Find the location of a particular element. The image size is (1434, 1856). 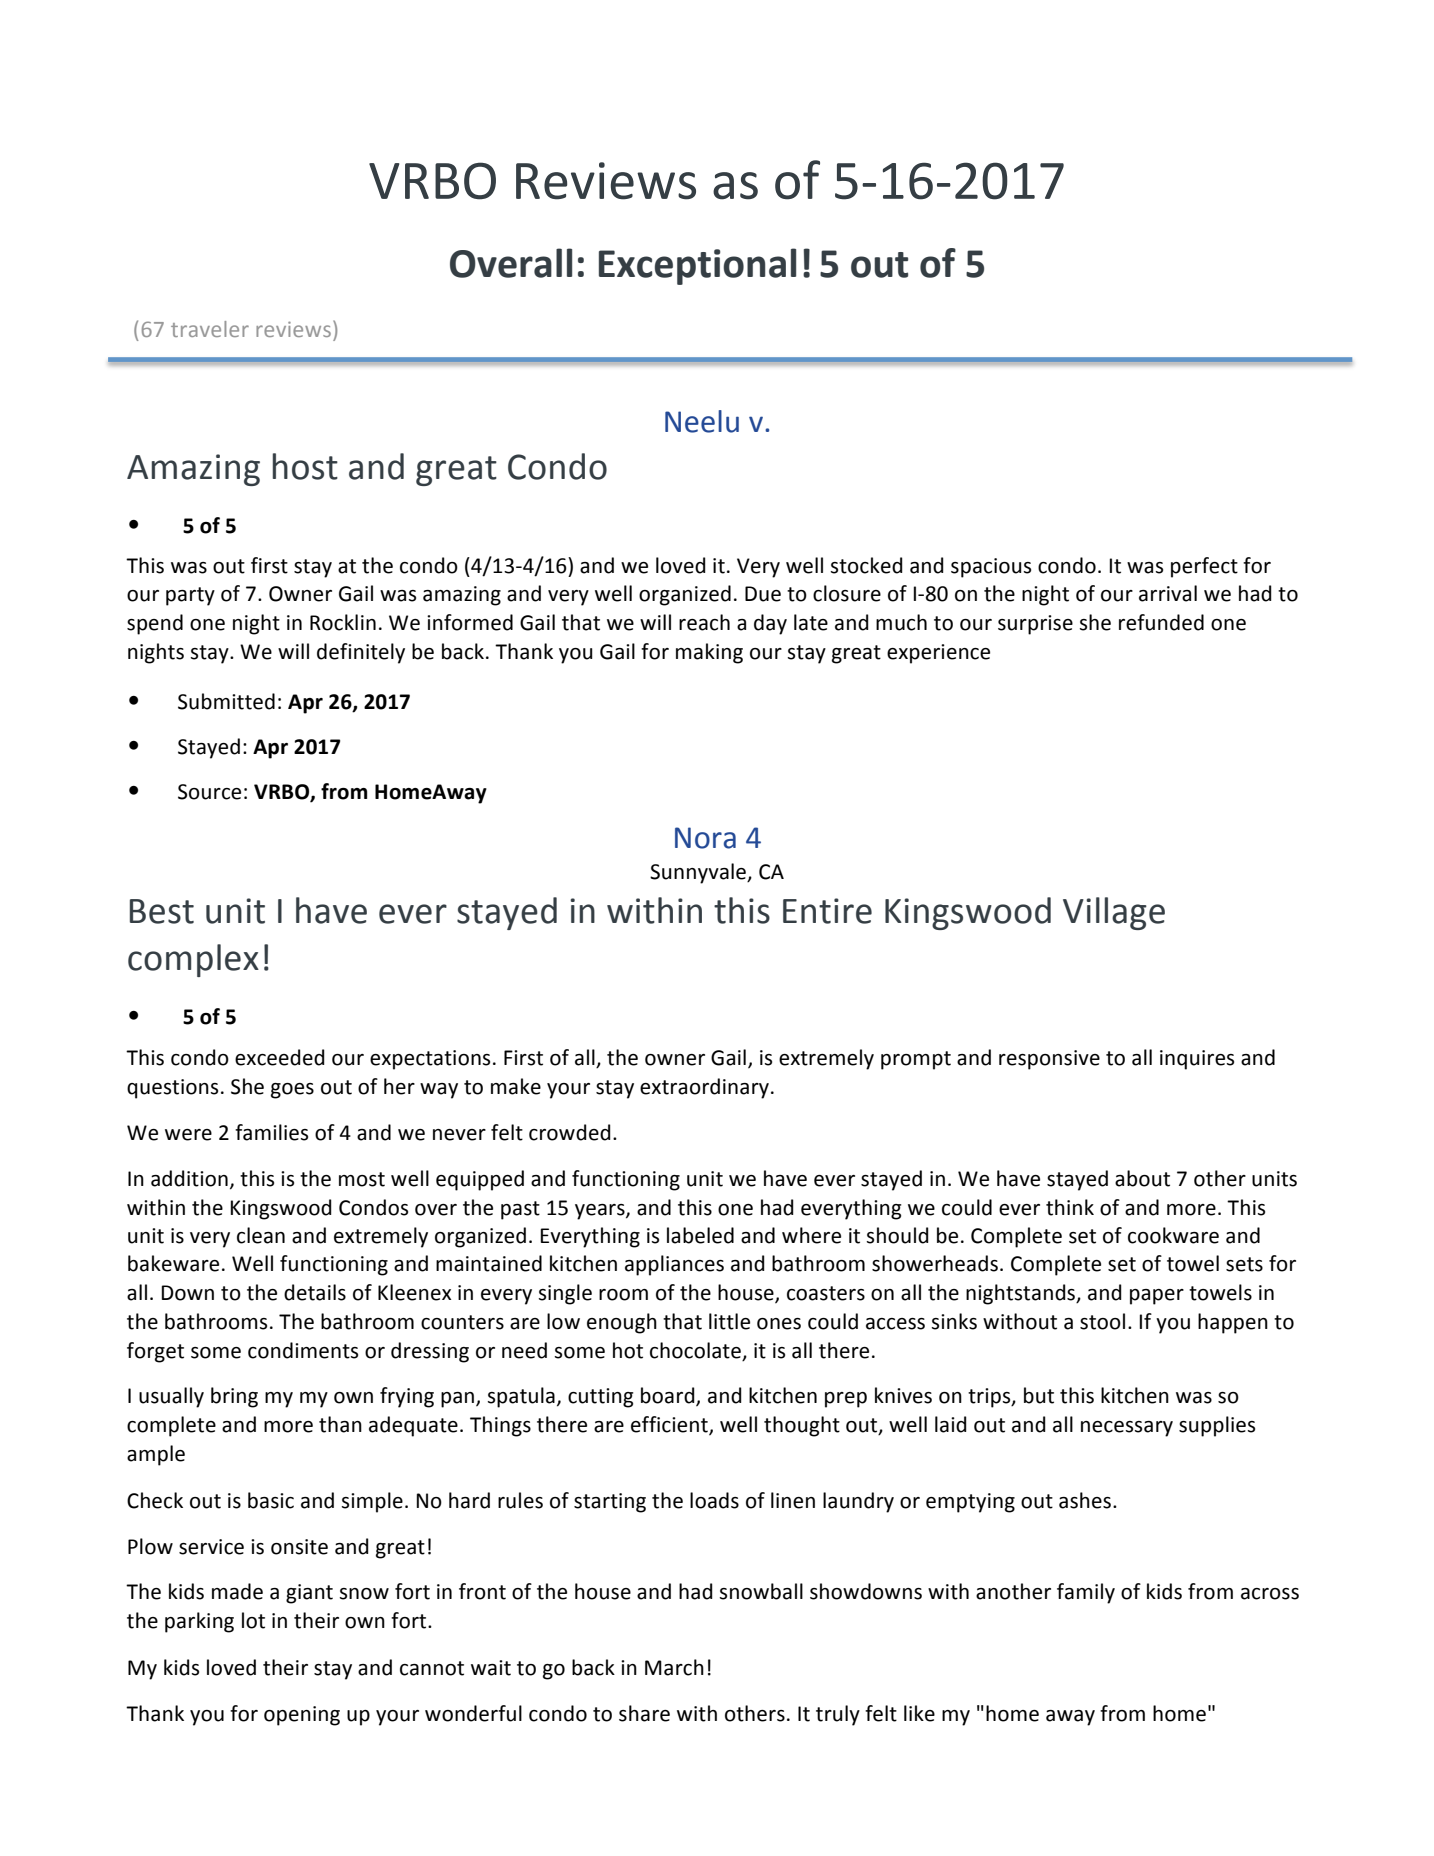

Source is located at coordinates (209, 792).
